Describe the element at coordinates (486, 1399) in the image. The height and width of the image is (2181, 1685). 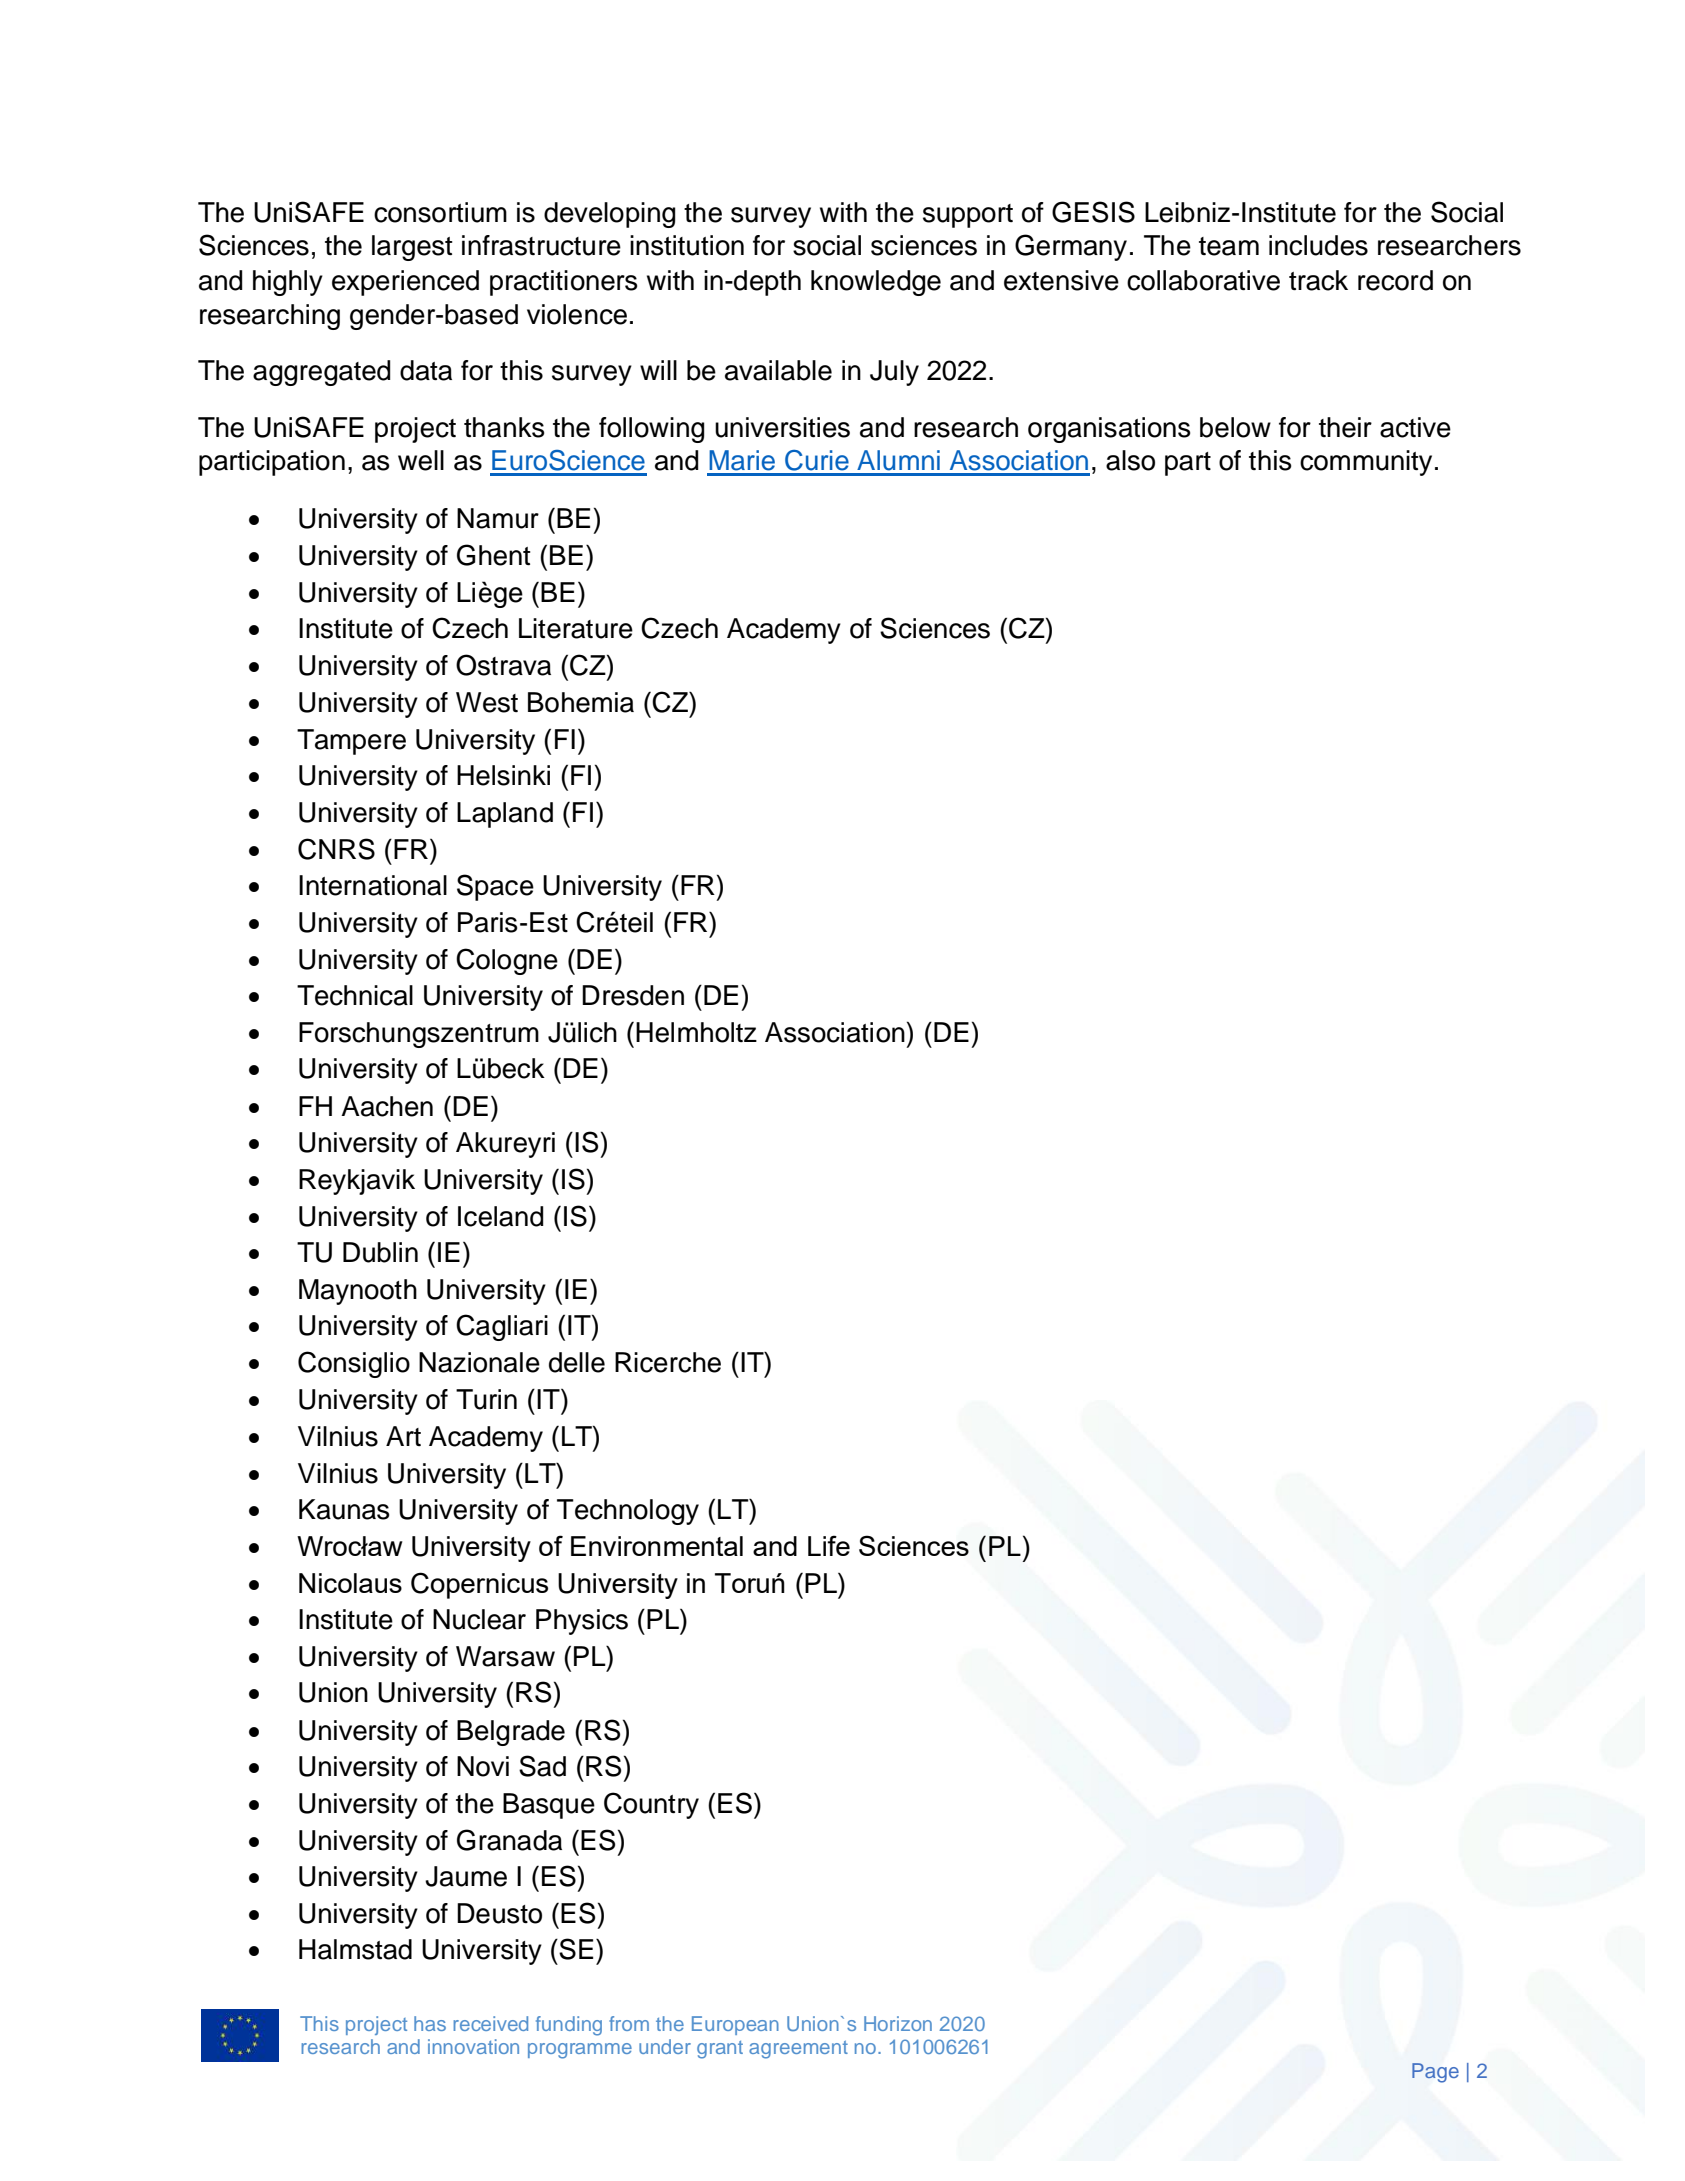
I see `Turin` at that location.
